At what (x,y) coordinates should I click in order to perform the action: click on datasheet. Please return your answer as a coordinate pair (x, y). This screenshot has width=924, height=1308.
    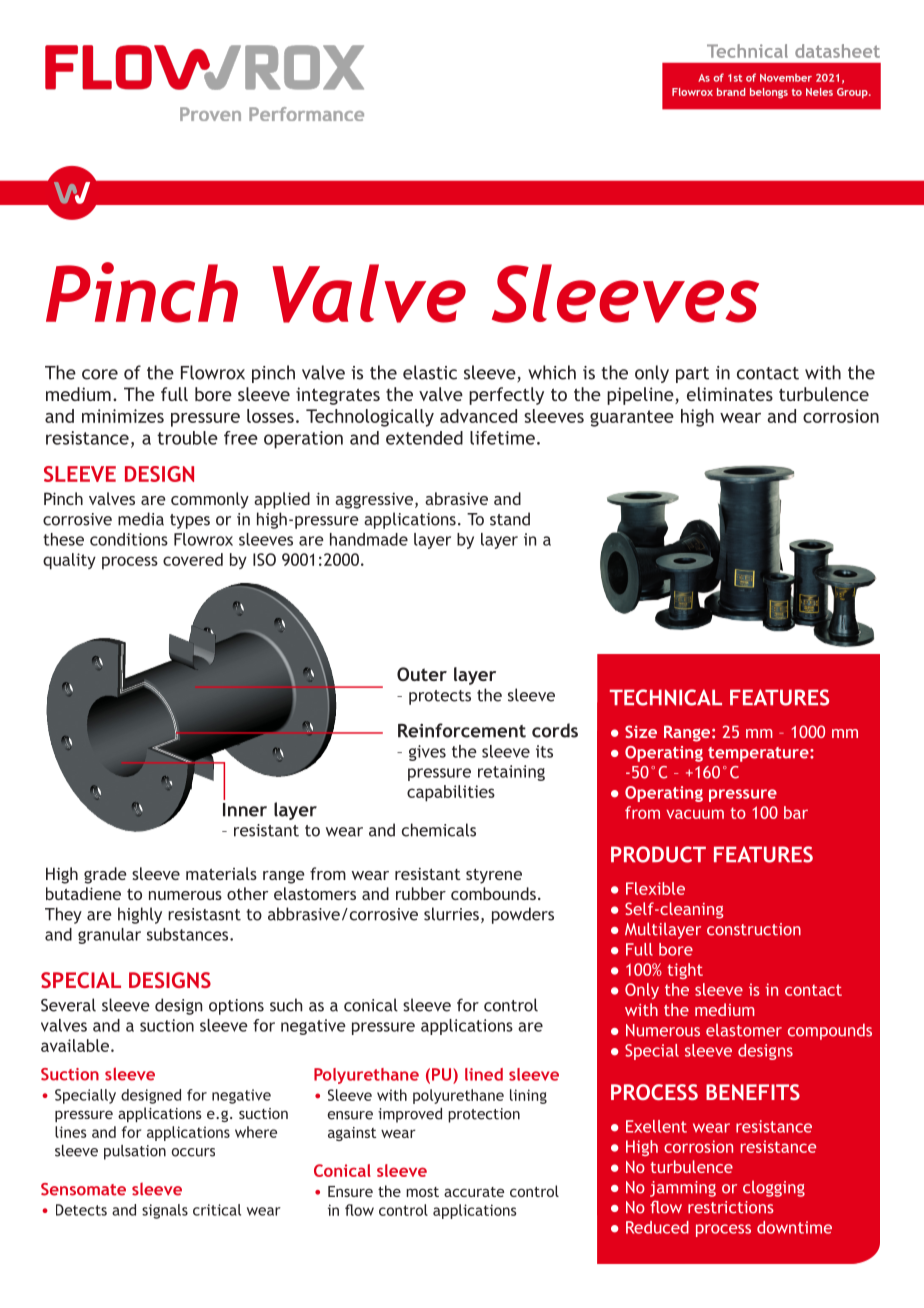
    Looking at the image, I should click on (837, 51).
